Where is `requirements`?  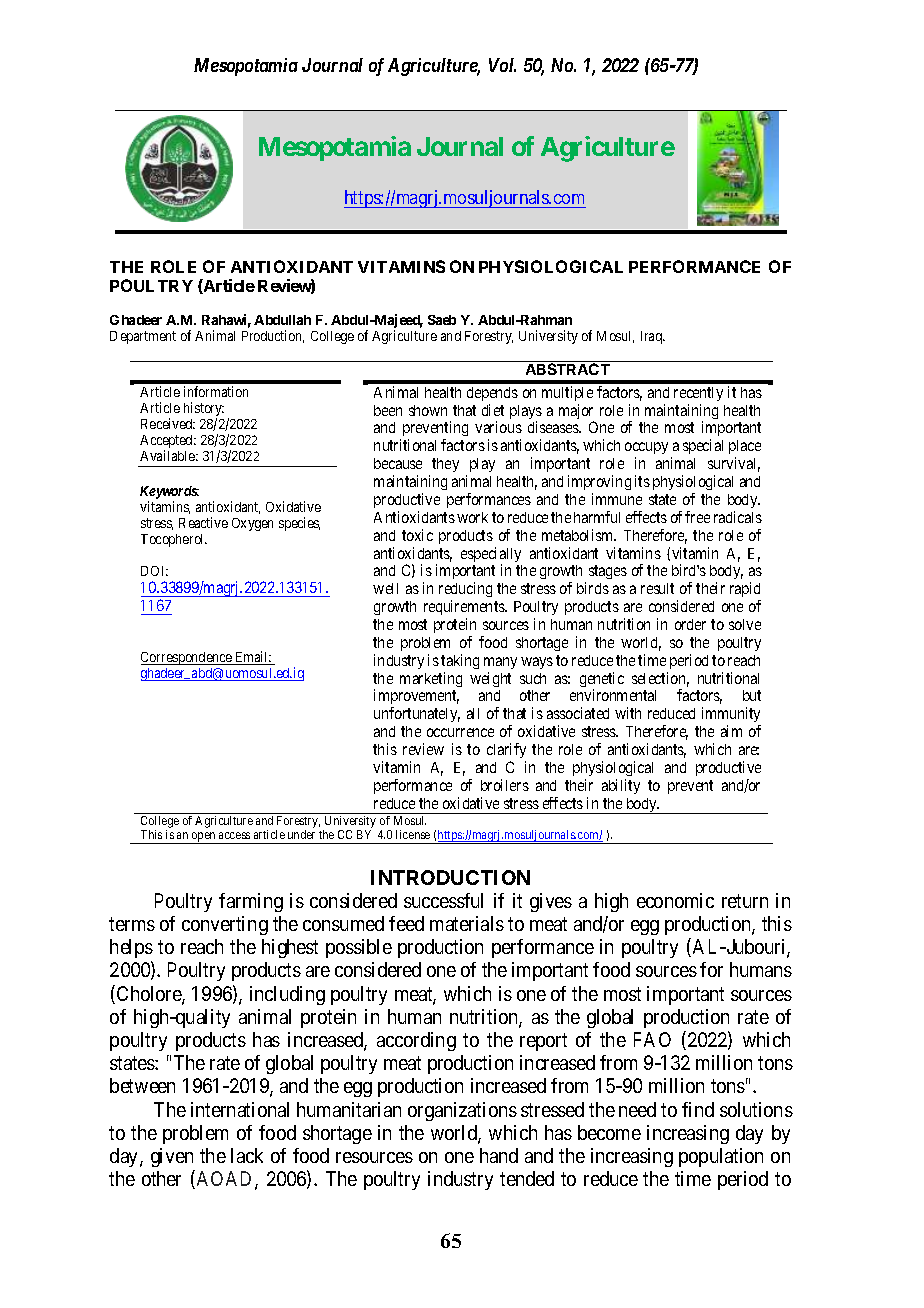
requirements is located at coordinates (465, 609).
